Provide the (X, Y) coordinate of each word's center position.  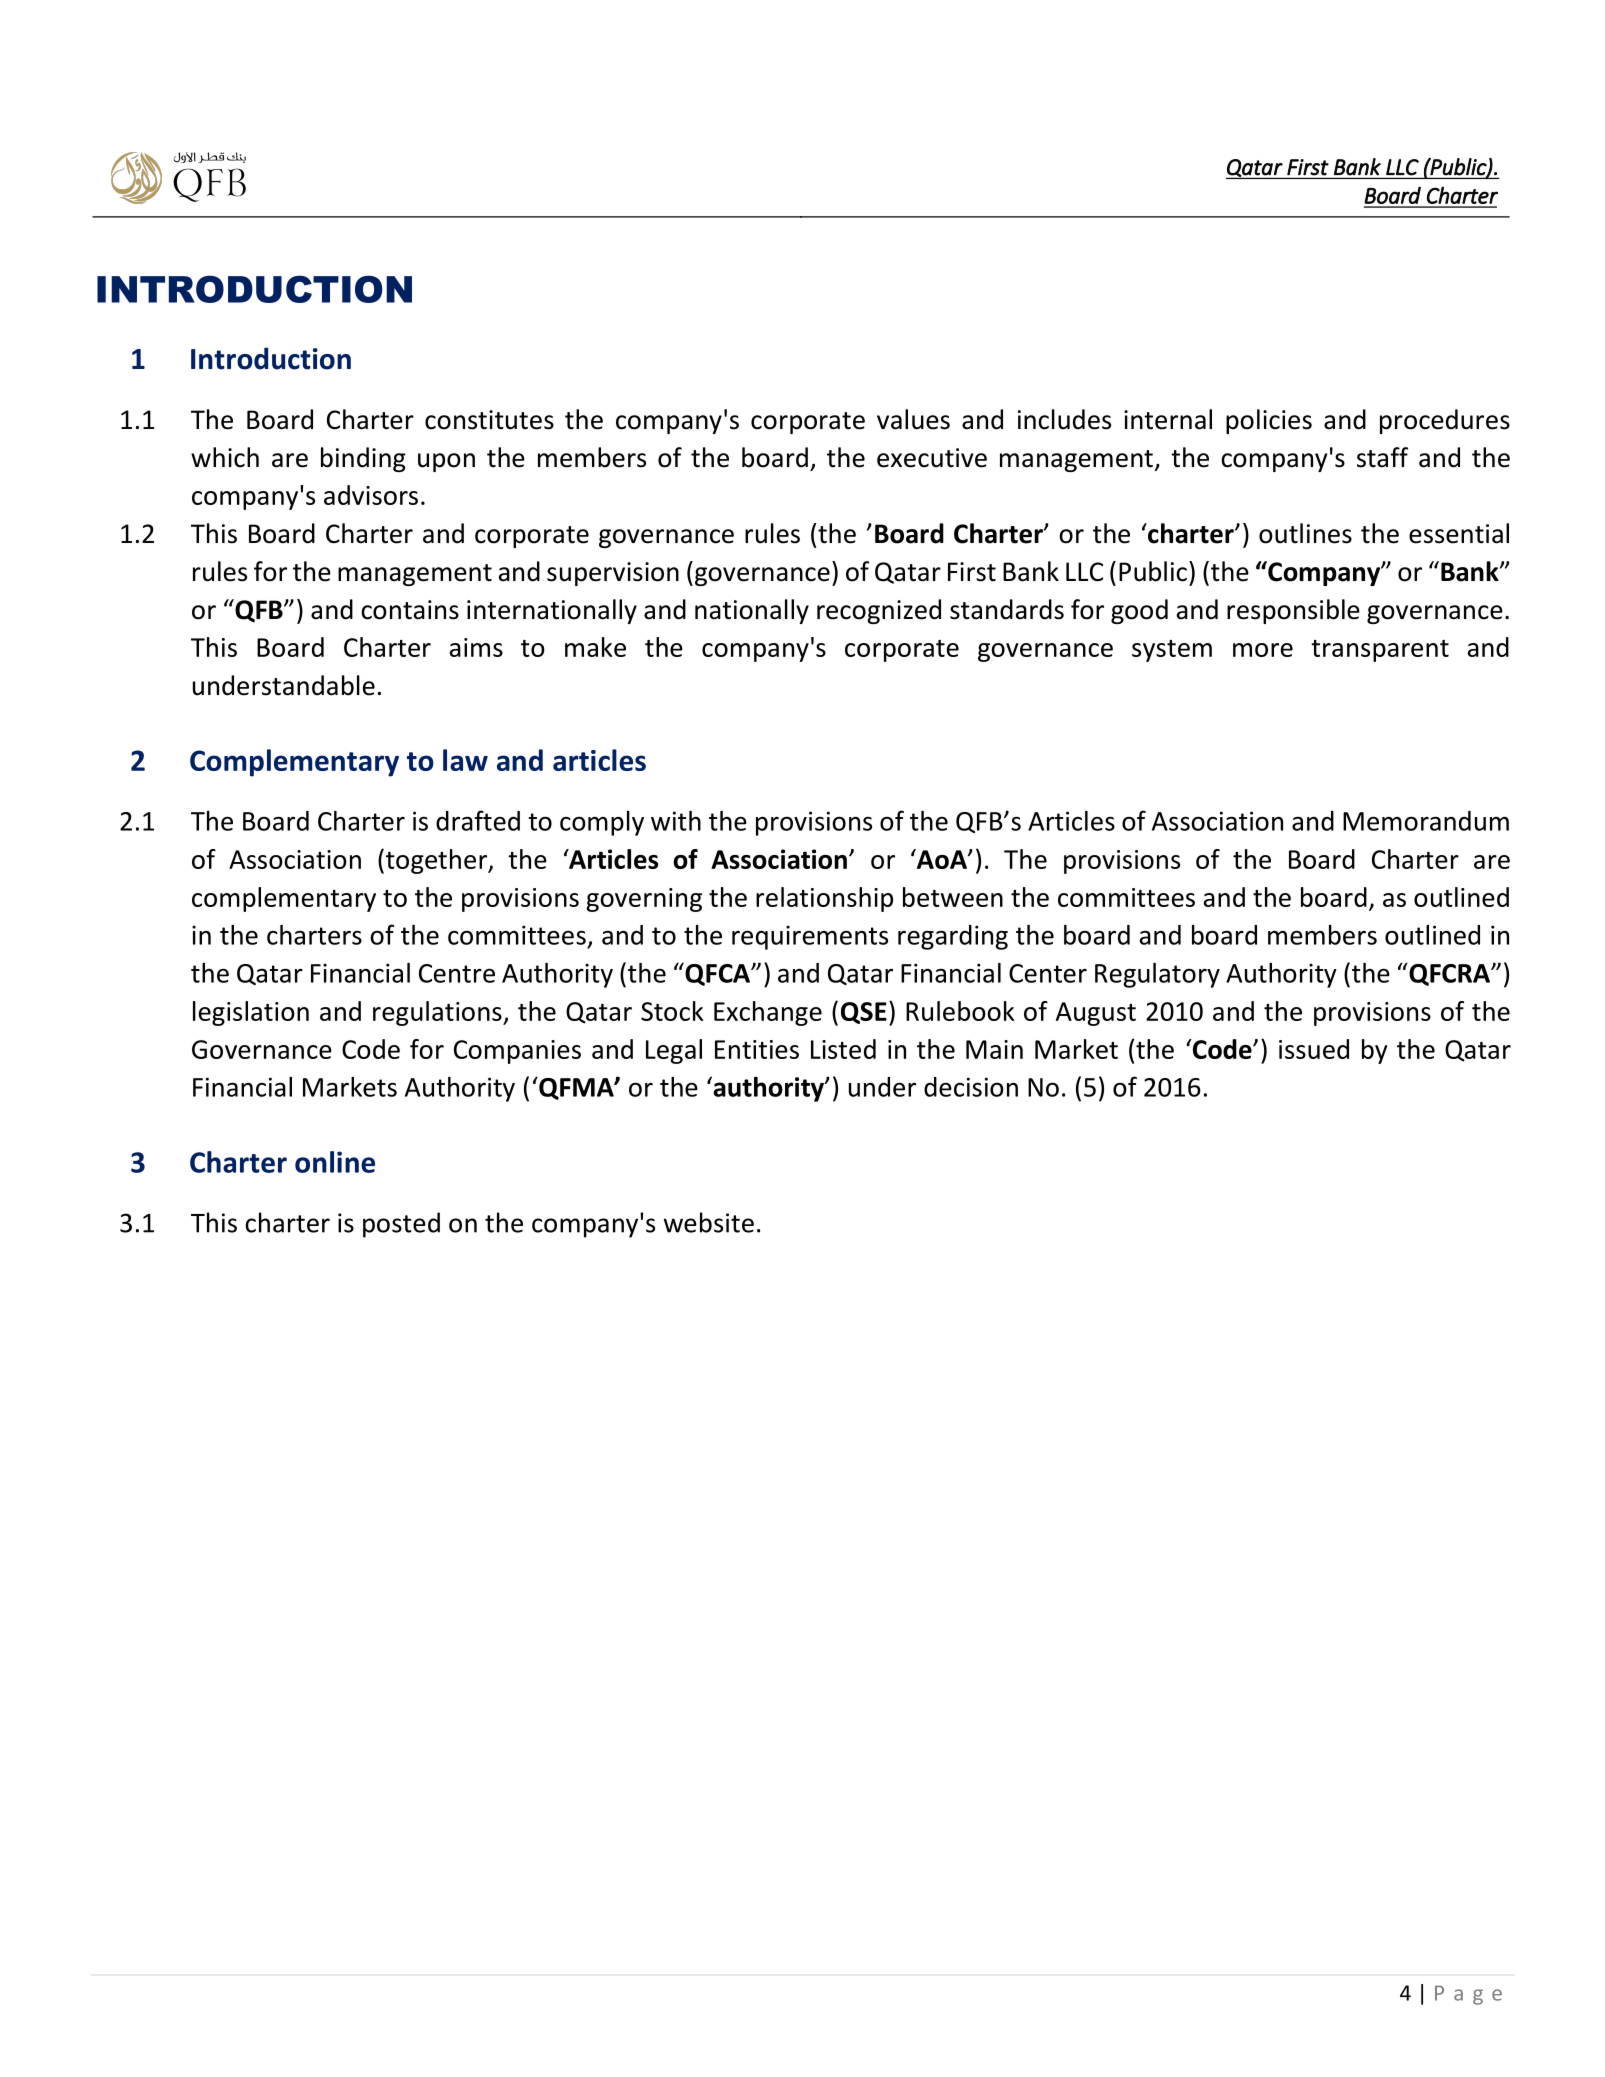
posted (401, 1225)
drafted (478, 820)
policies (1269, 421)
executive (932, 458)
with (676, 821)
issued (1314, 1049)
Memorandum (1426, 821)
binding (363, 459)
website (709, 1222)
